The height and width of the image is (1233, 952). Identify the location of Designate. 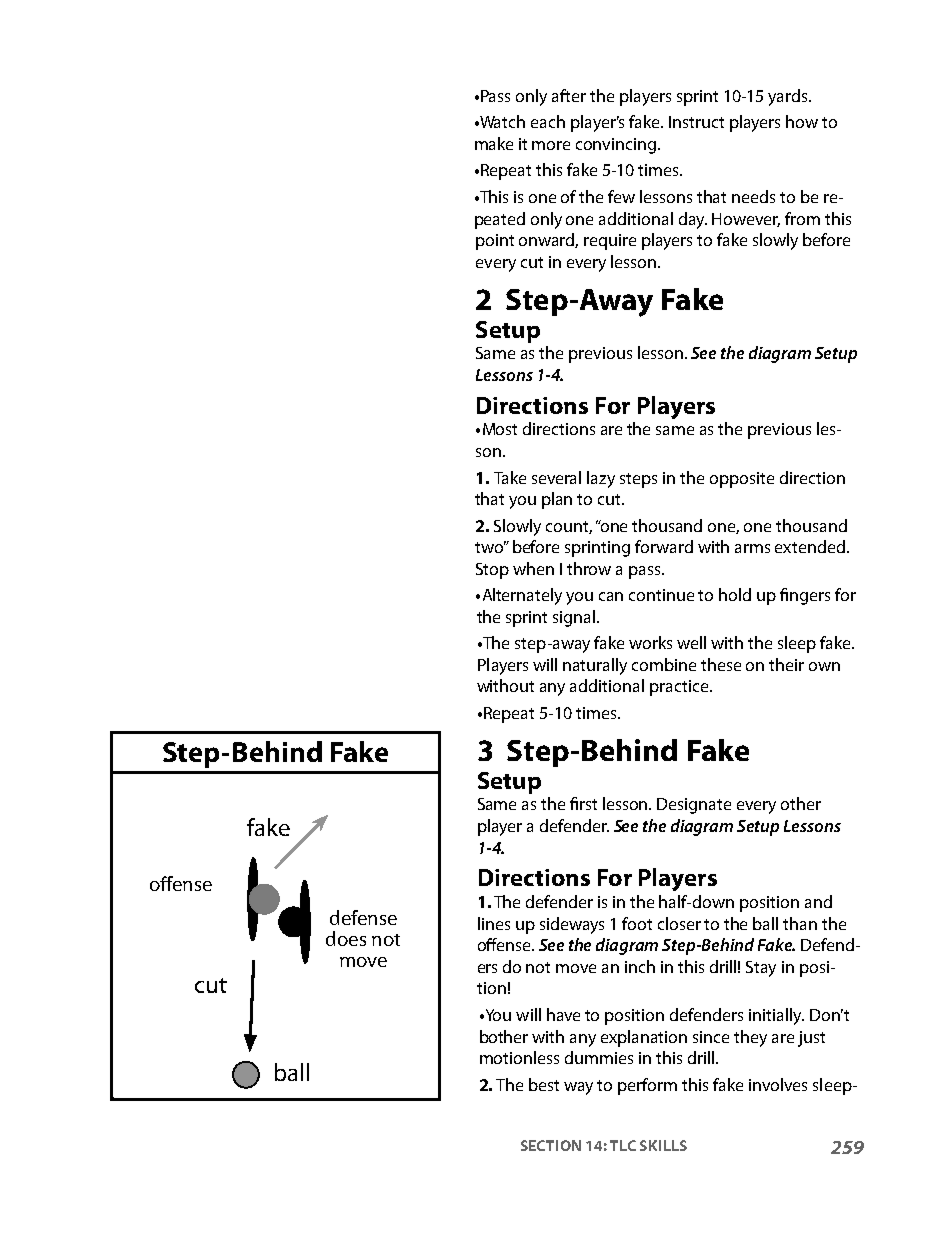
(694, 806).
